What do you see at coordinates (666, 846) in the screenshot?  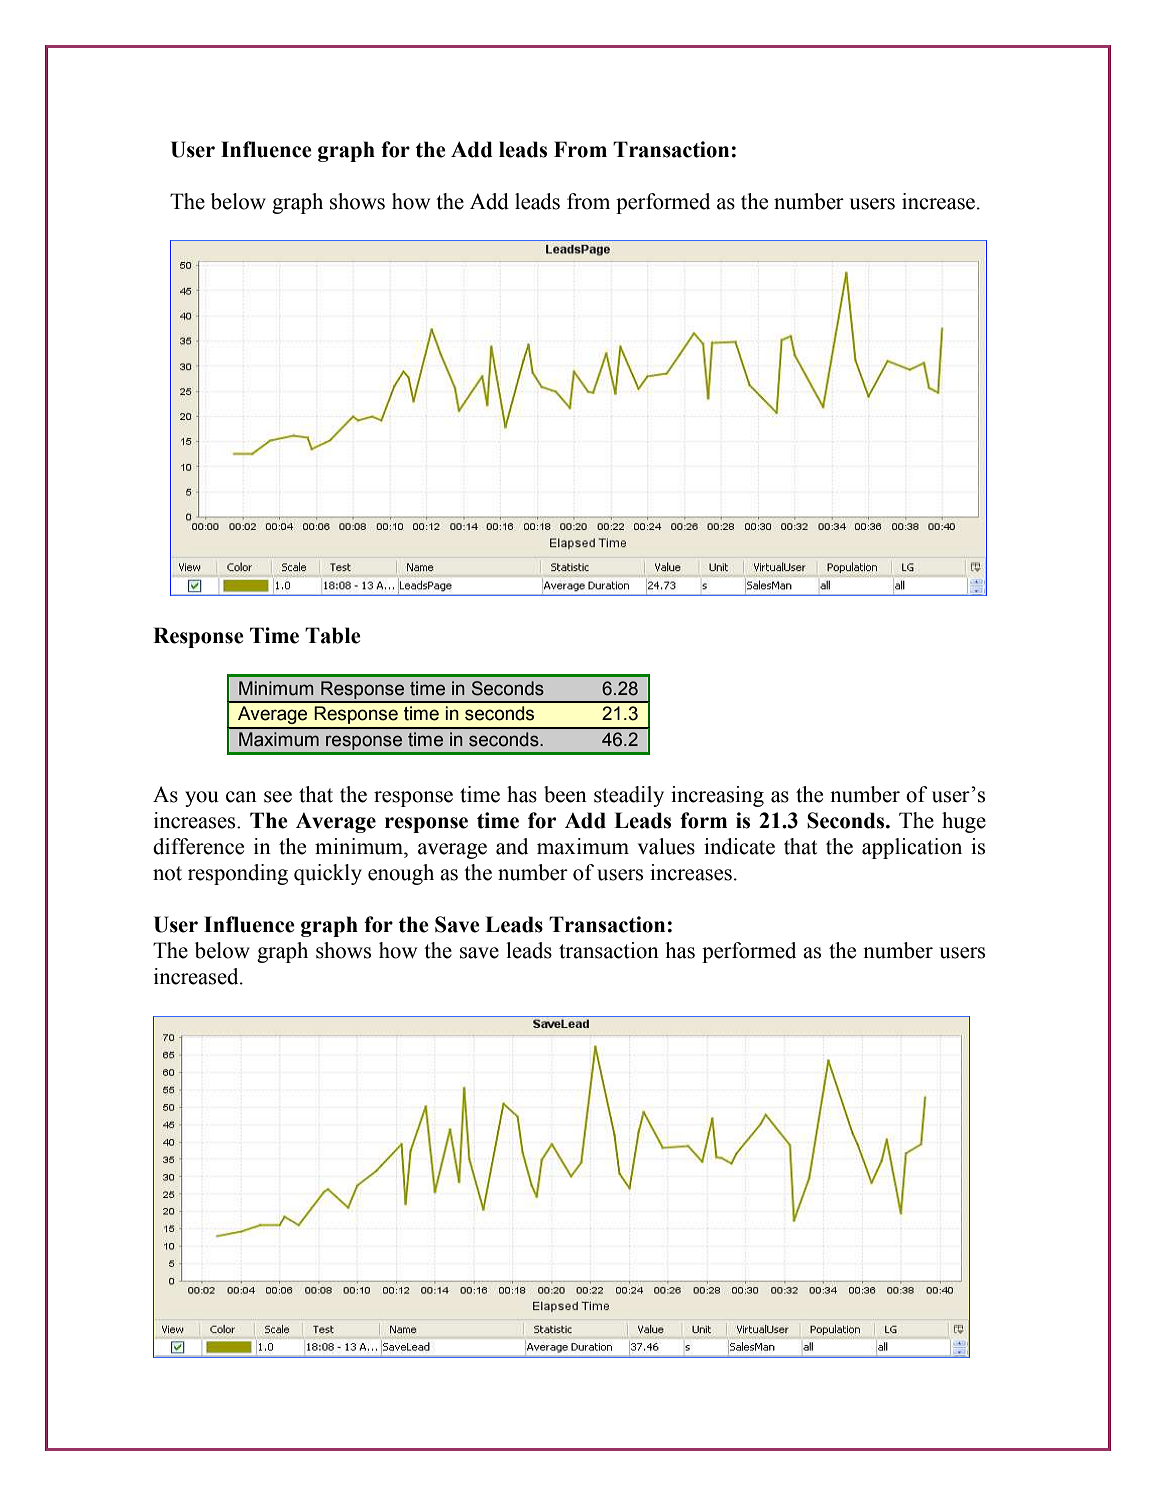 I see `values` at bounding box center [666, 846].
